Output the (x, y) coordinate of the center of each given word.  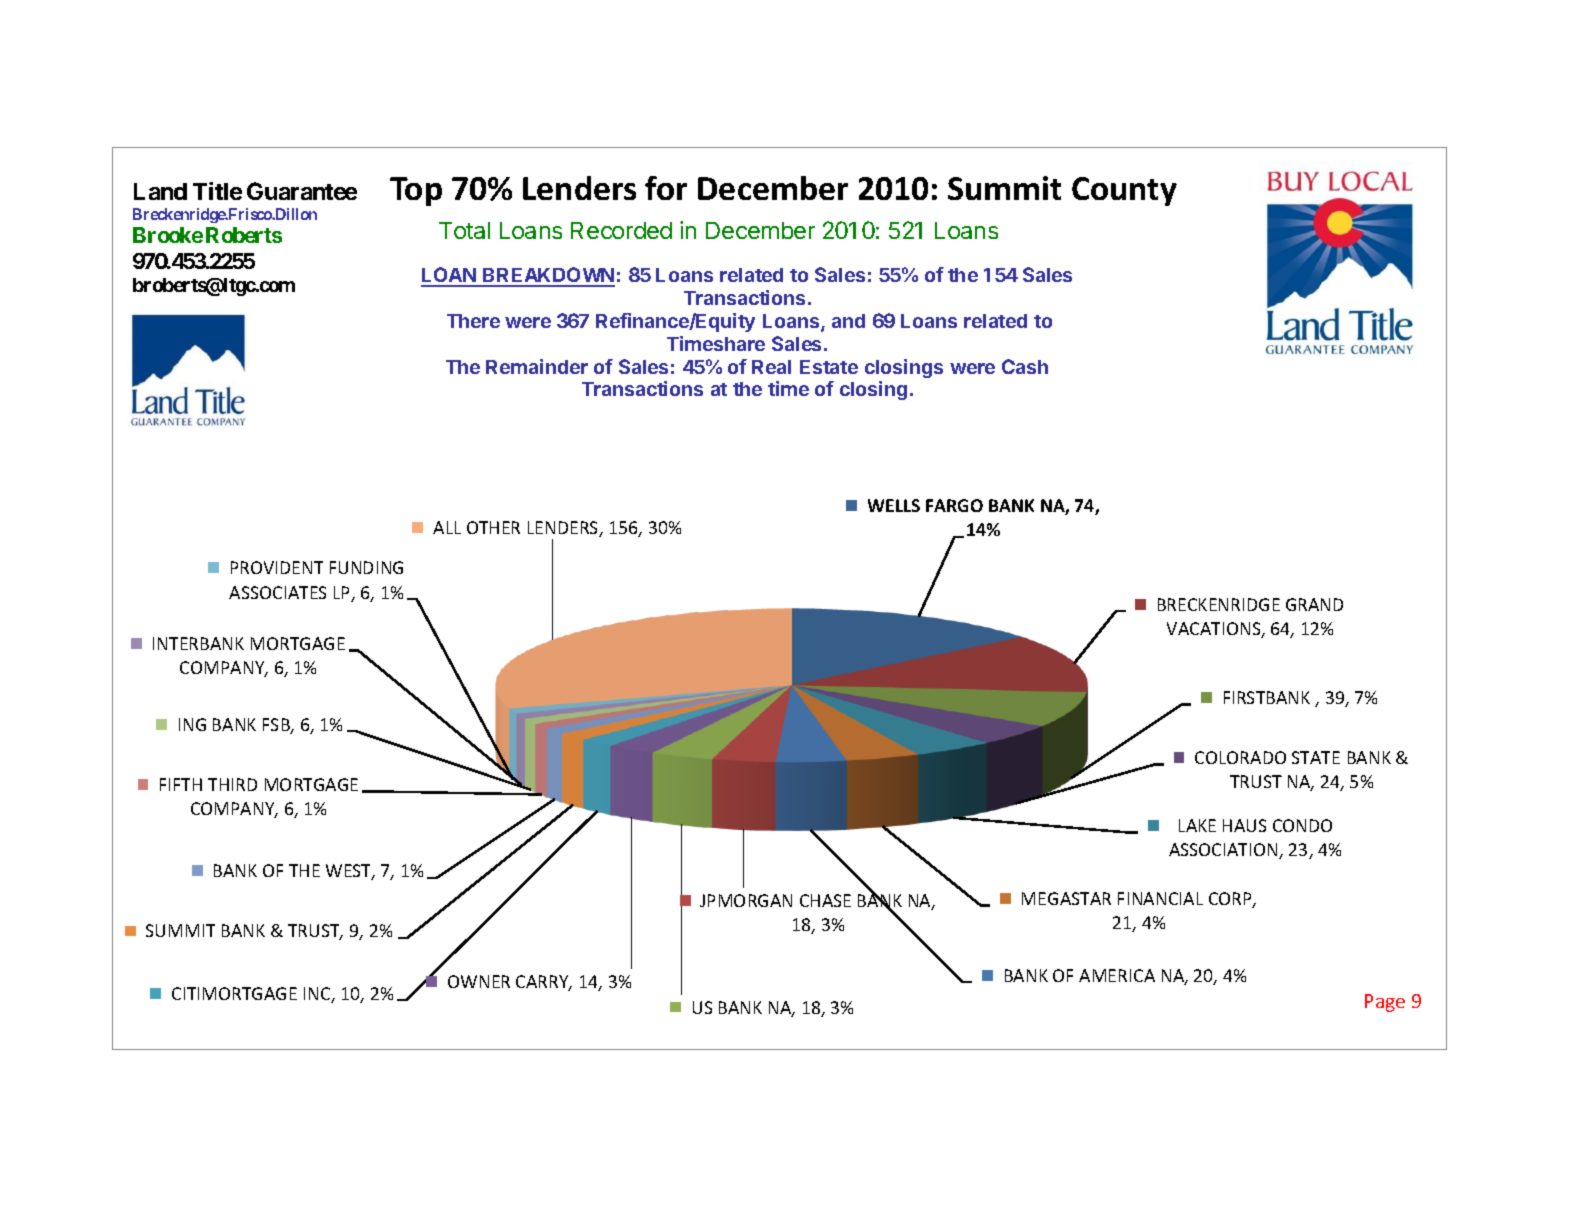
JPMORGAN (746, 900)
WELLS (894, 505)
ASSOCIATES (277, 592)
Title (217, 191)
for (666, 188)
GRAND (1314, 604)
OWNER (479, 981)
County (1124, 191)
